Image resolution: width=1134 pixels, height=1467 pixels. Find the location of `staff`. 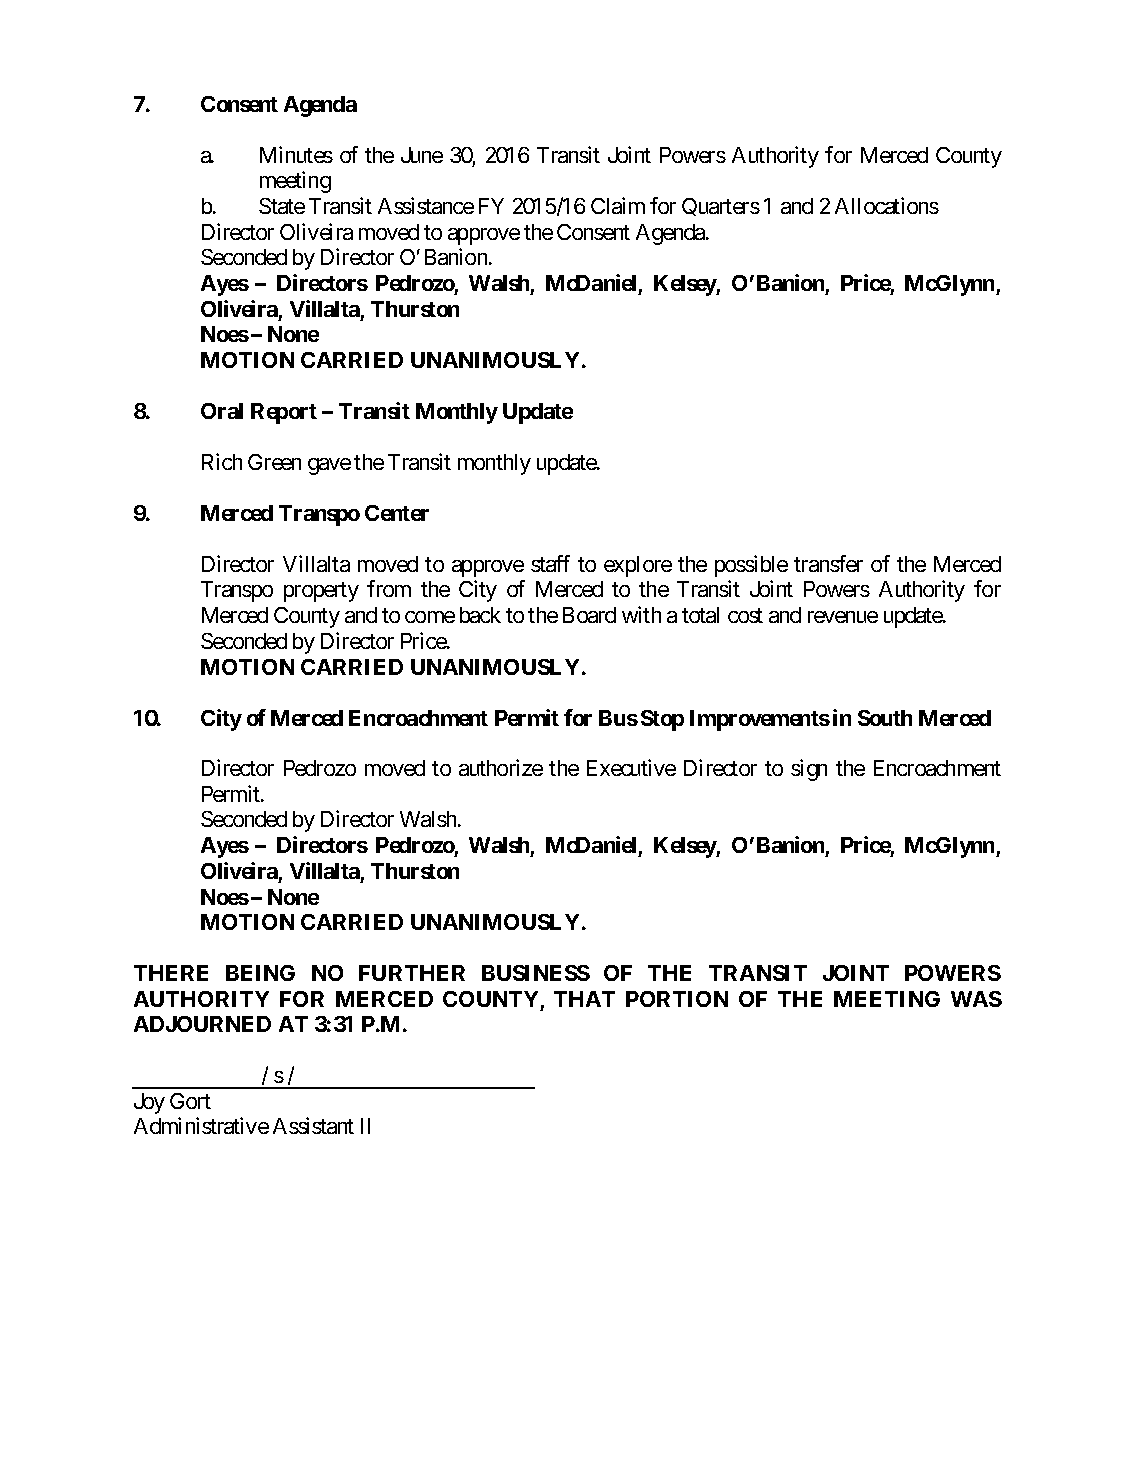

staff is located at coordinates (550, 563).
